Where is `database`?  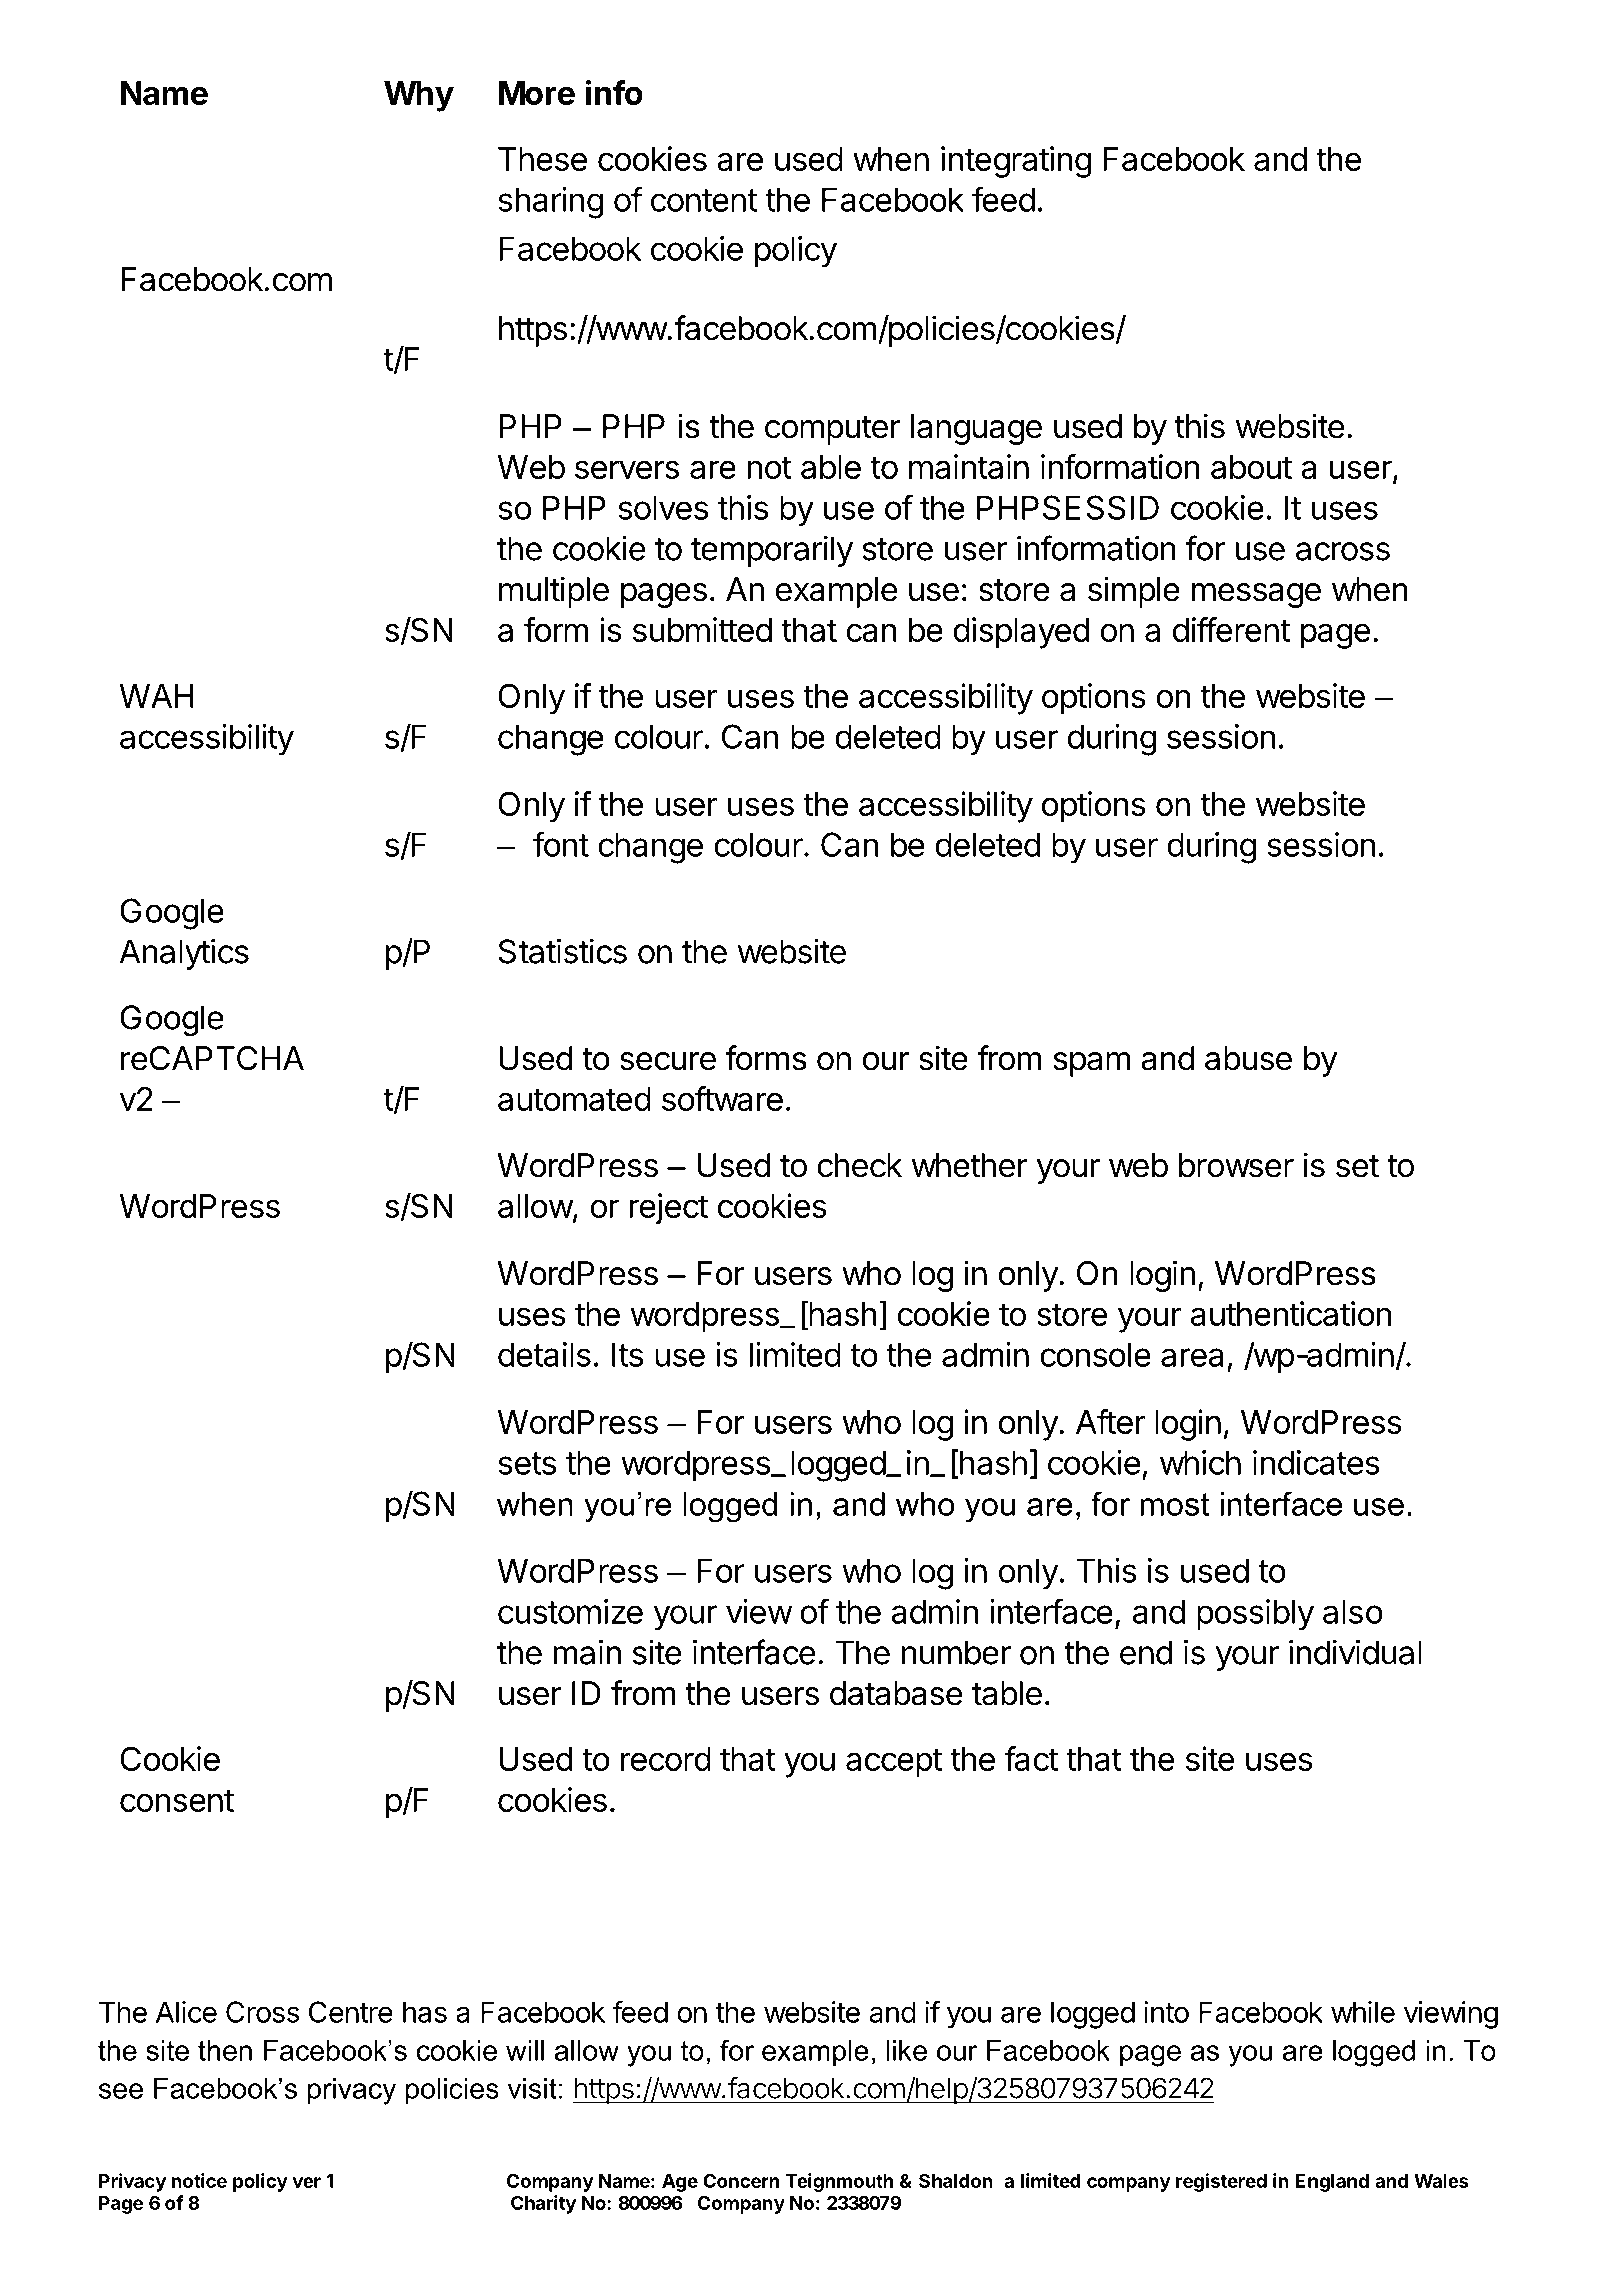 database is located at coordinates (896, 1693).
